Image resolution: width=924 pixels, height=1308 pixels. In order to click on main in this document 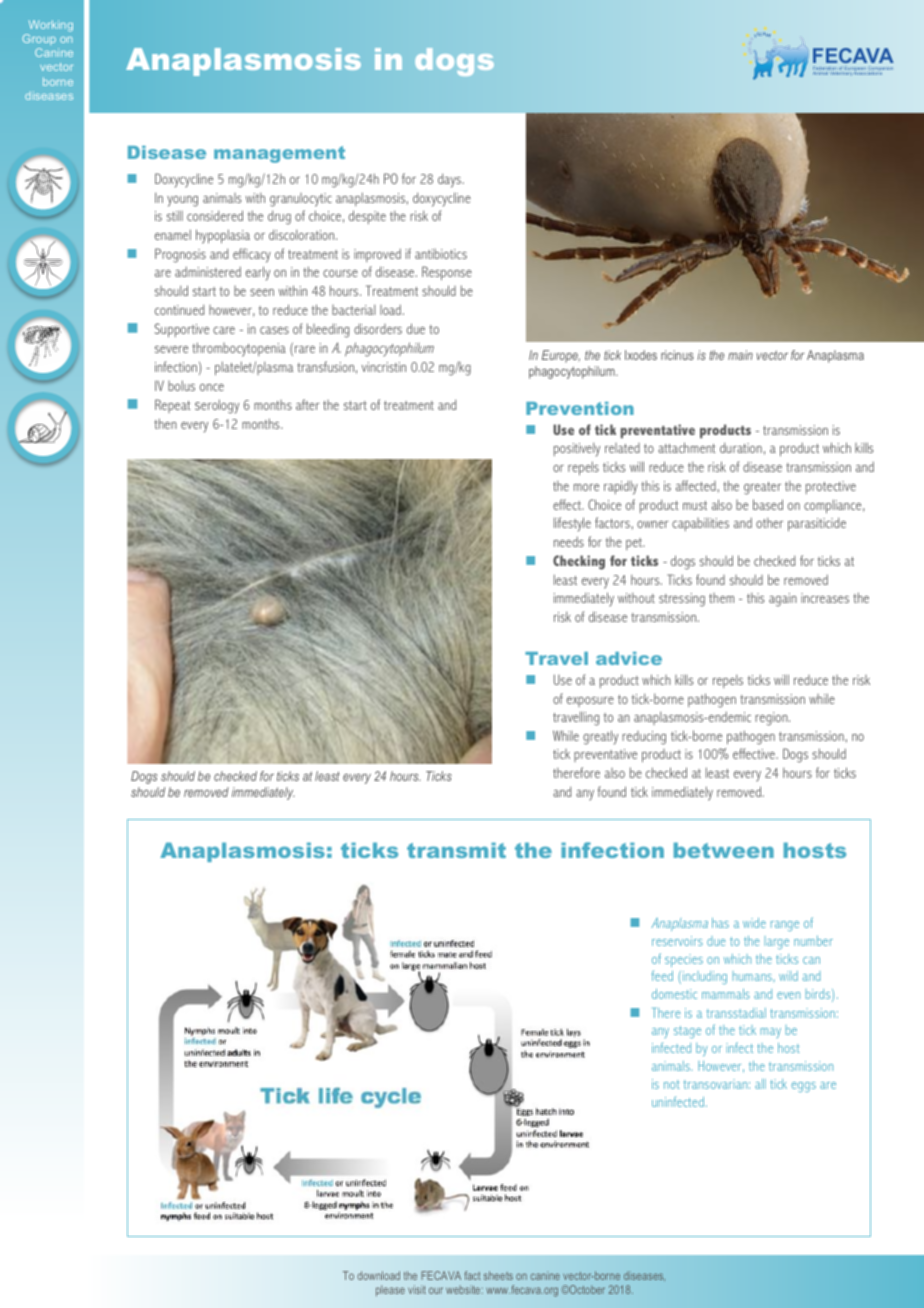, I will do `click(740, 355)`.
